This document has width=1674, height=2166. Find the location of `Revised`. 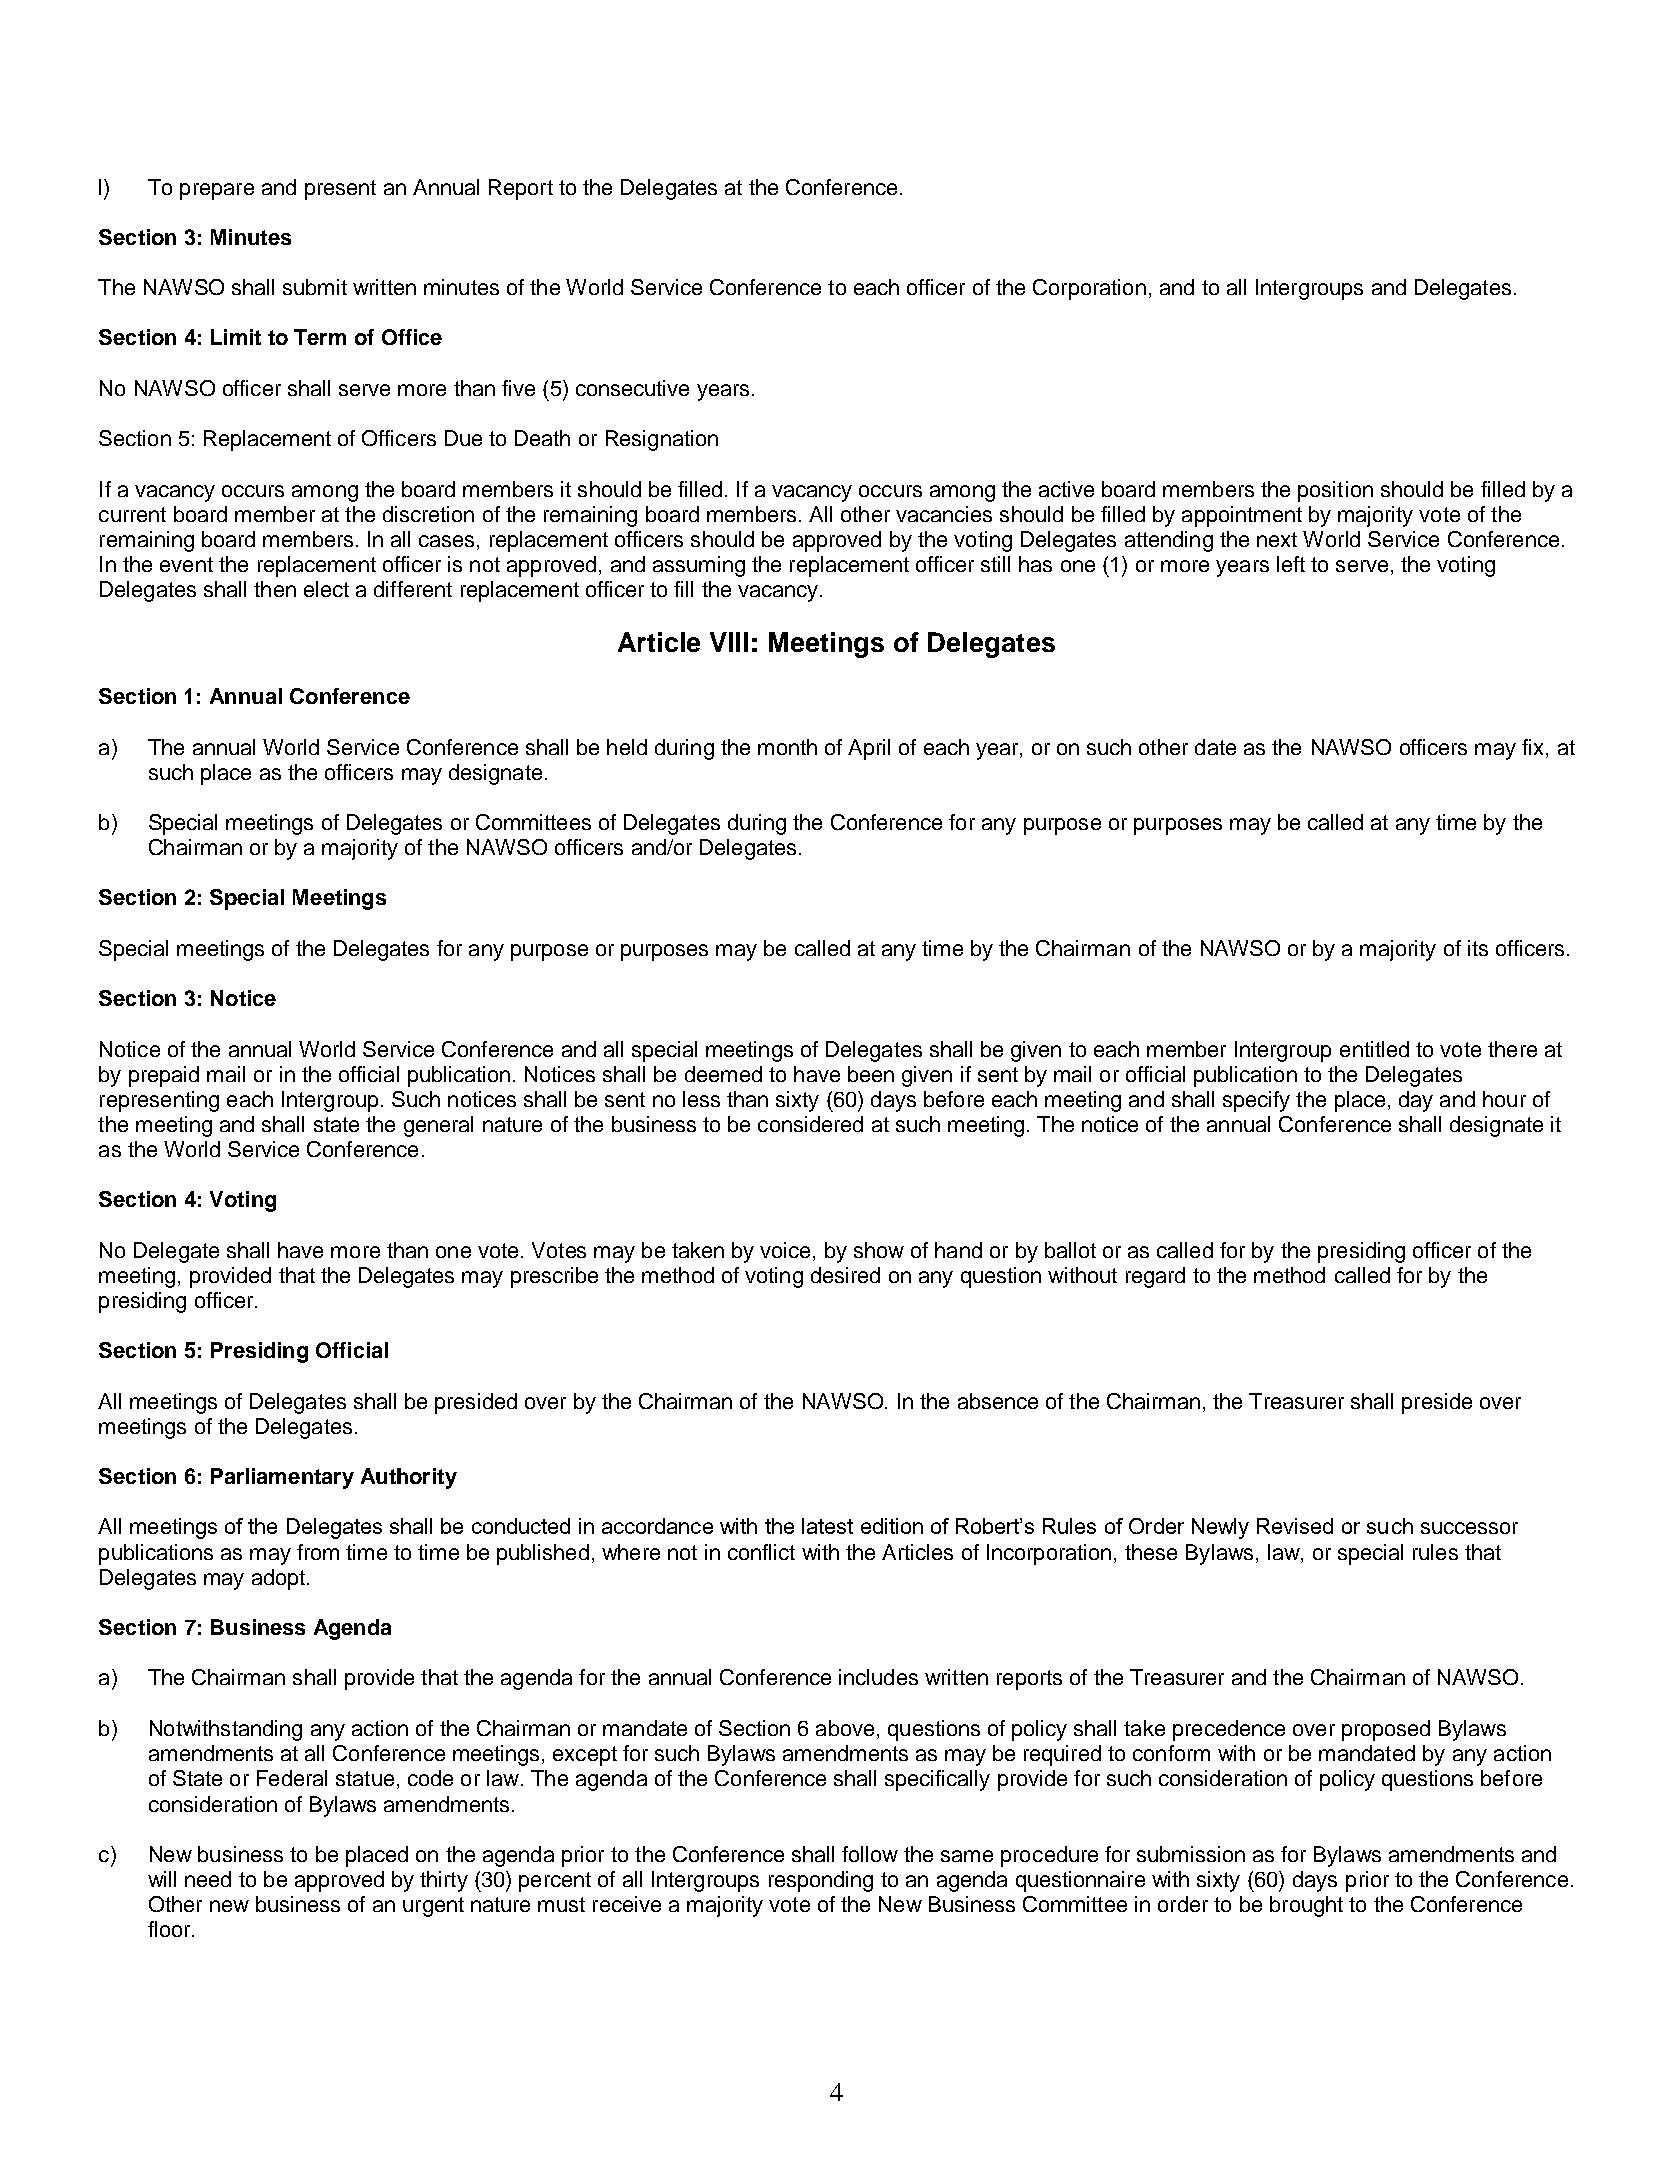

Revised is located at coordinates (1295, 1526).
